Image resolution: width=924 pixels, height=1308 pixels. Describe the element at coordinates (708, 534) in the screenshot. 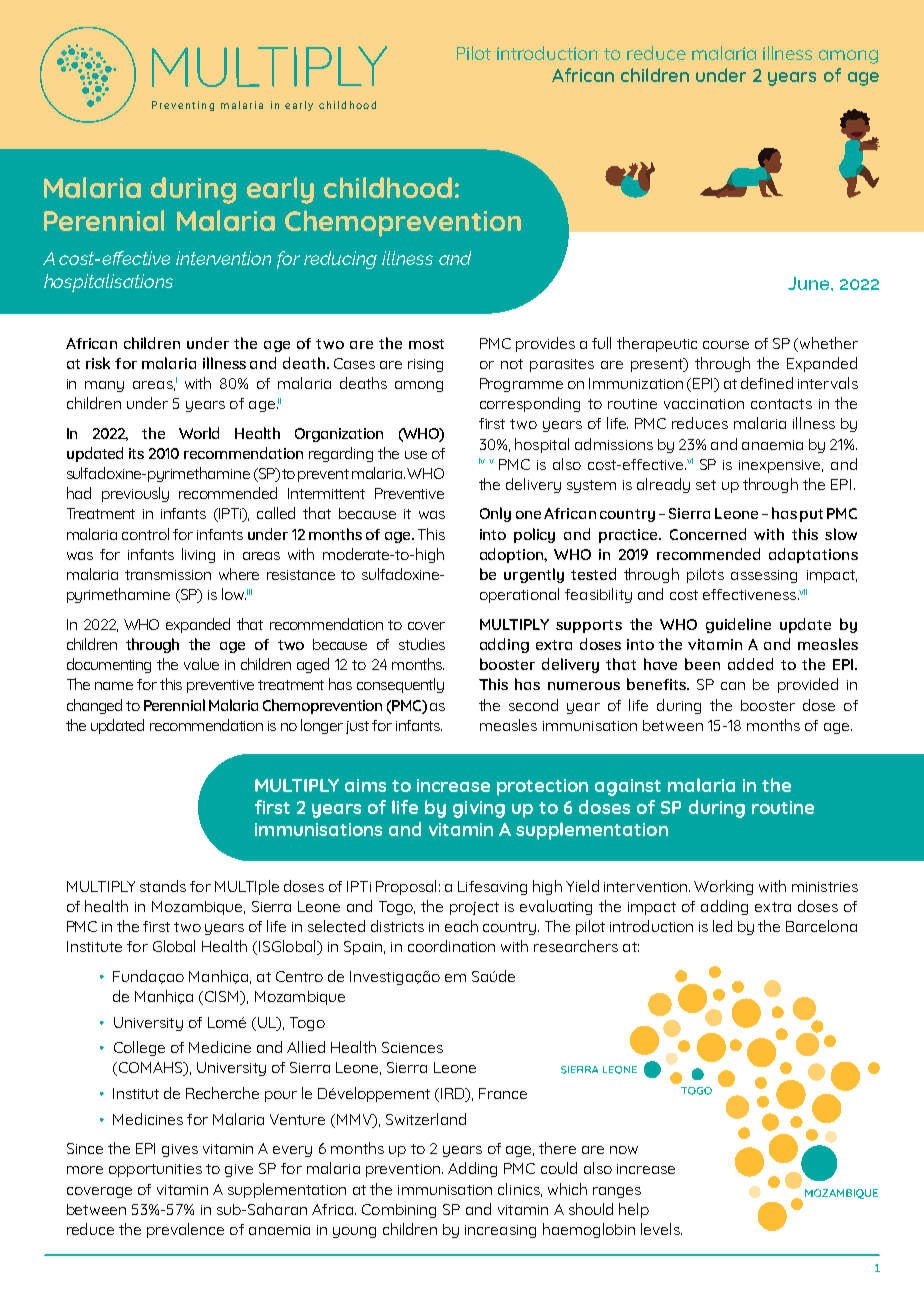

I see `Concerned` at that location.
